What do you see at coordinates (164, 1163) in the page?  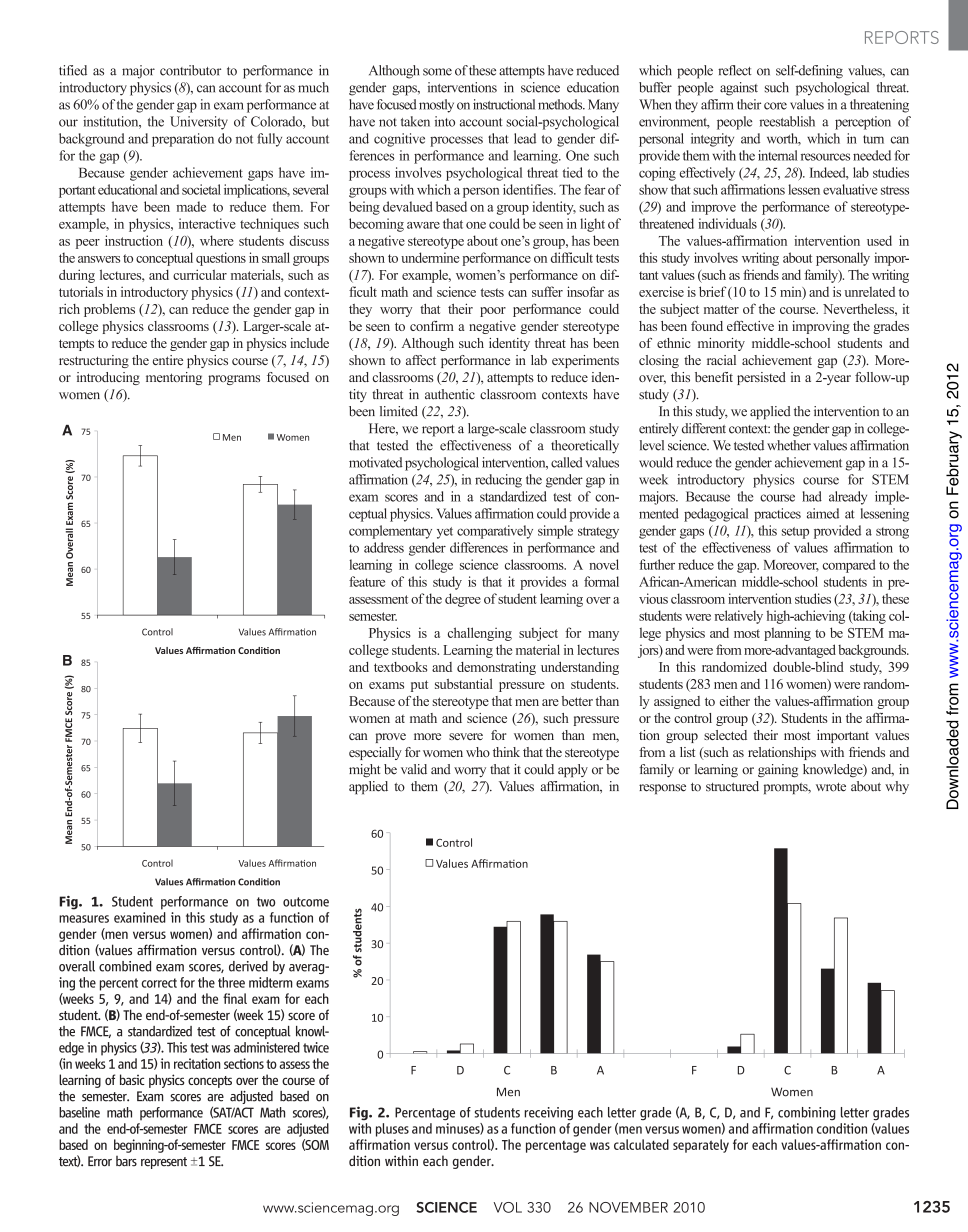 I see `represent` at bounding box center [164, 1163].
